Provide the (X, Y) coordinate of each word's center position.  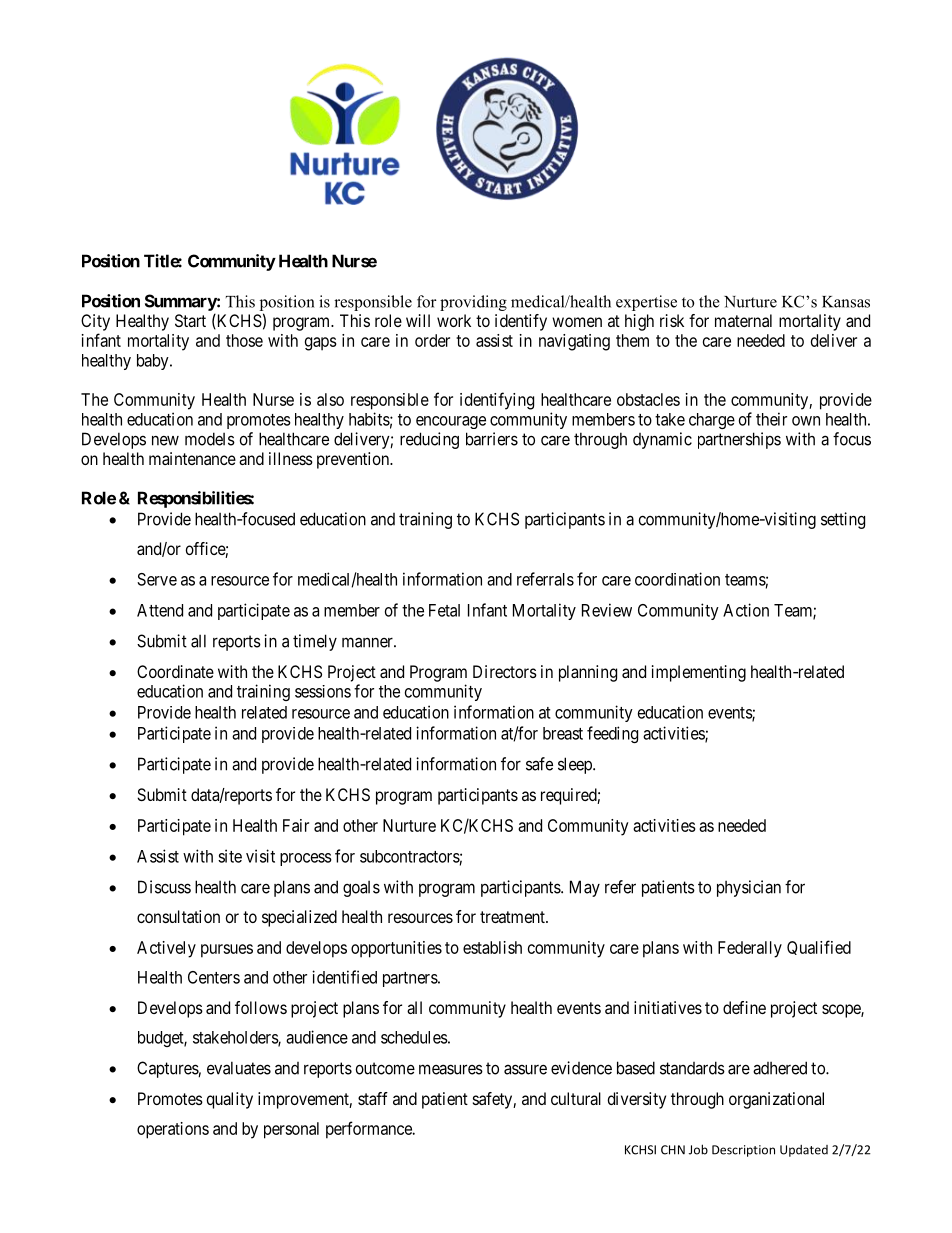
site (230, 856)
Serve (157, 579)
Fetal (444, 610)
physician (749, 888)
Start (190, 320)
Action (746, 610)
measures (451, 1069)
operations (173, 1130)
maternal (743, 320)
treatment (513, 917)
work (454, 320)
